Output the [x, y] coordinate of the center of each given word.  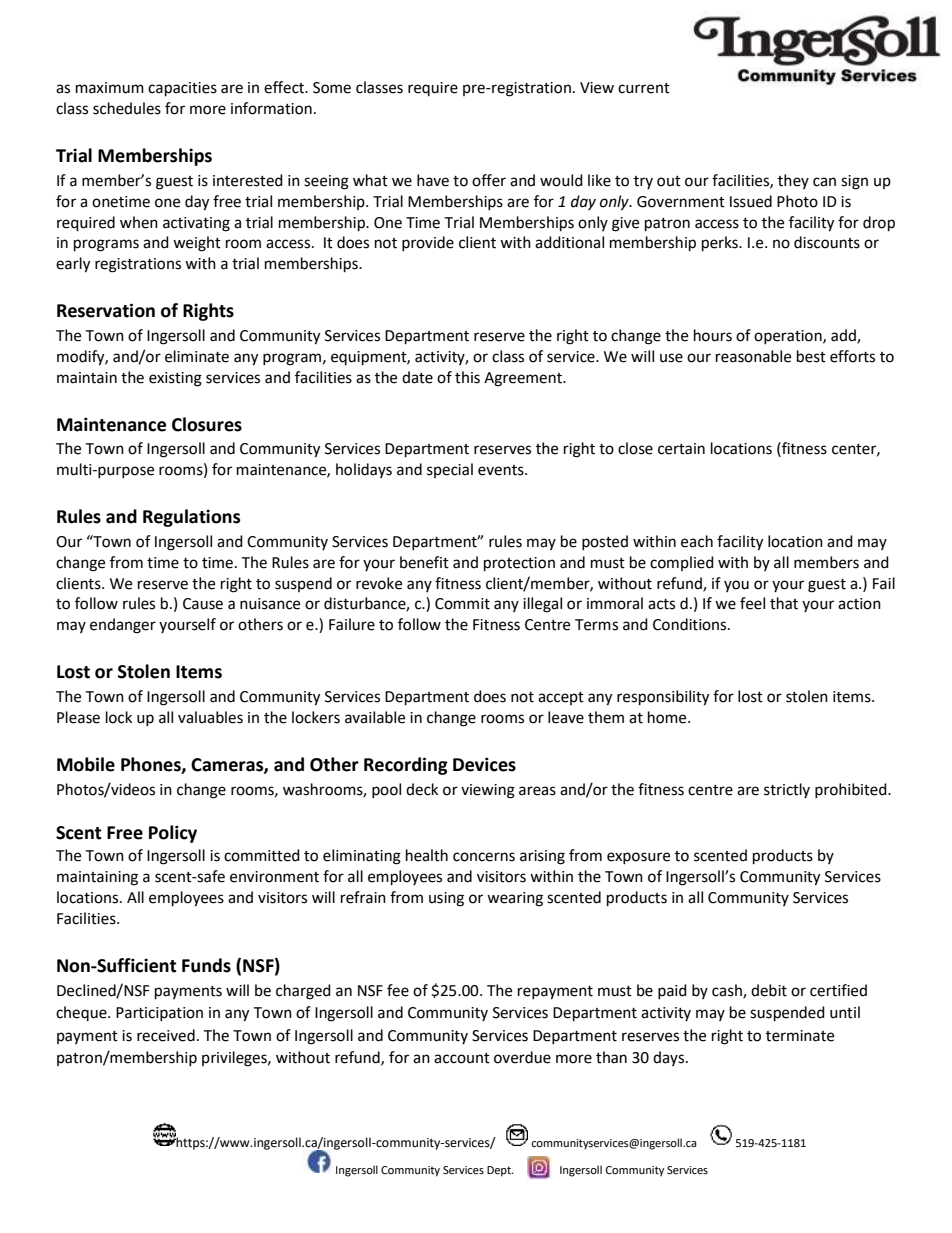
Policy [173, 834]
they [793, 181]
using [446, 899]
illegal [542, 605]
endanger [123, 626]
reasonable [753, 356]
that [784, 603]
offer [489, 180]
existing [175, 379]
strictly [787, 790]
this [467, 377]
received [166, 1035]
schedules [127, 108]
